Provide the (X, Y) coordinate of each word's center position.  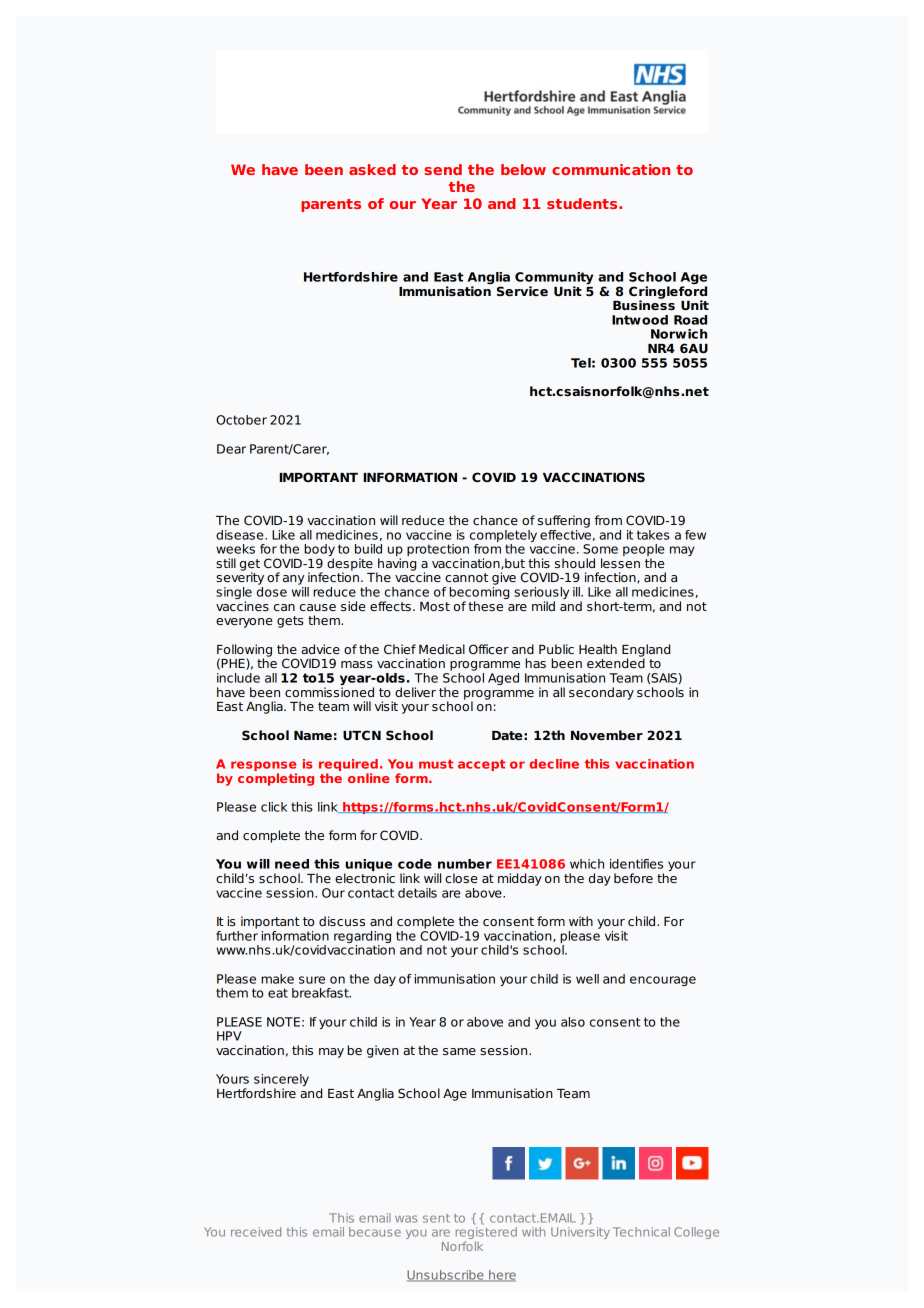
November (607, 735)
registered (486, 1234)
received (256, 1232)
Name (313, 735)
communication (611, 169)
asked (372, 169)
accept (482, 765)
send (443, 169)
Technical (641, 1232)
